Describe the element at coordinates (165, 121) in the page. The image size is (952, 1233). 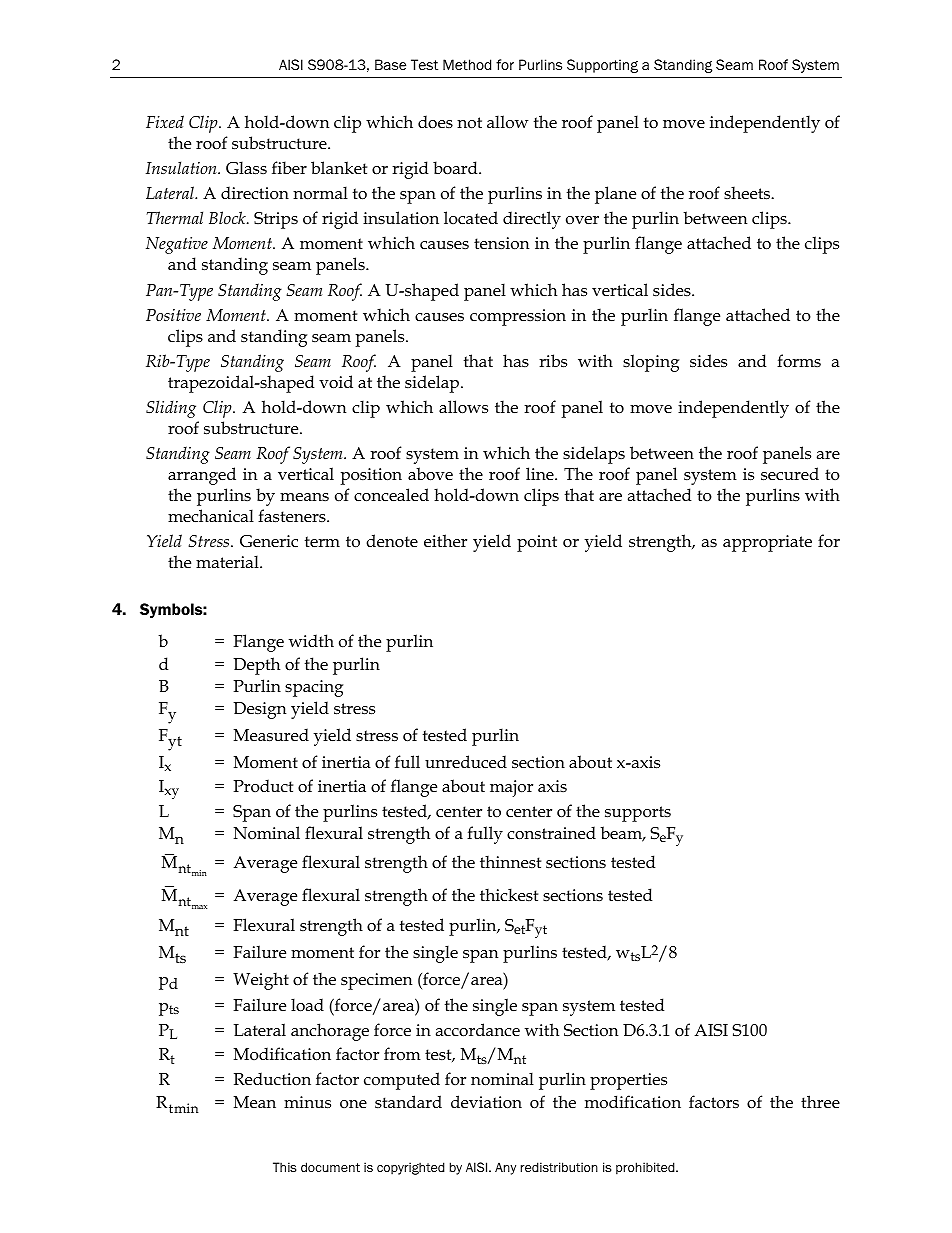
I see `Fixed` at that location.
